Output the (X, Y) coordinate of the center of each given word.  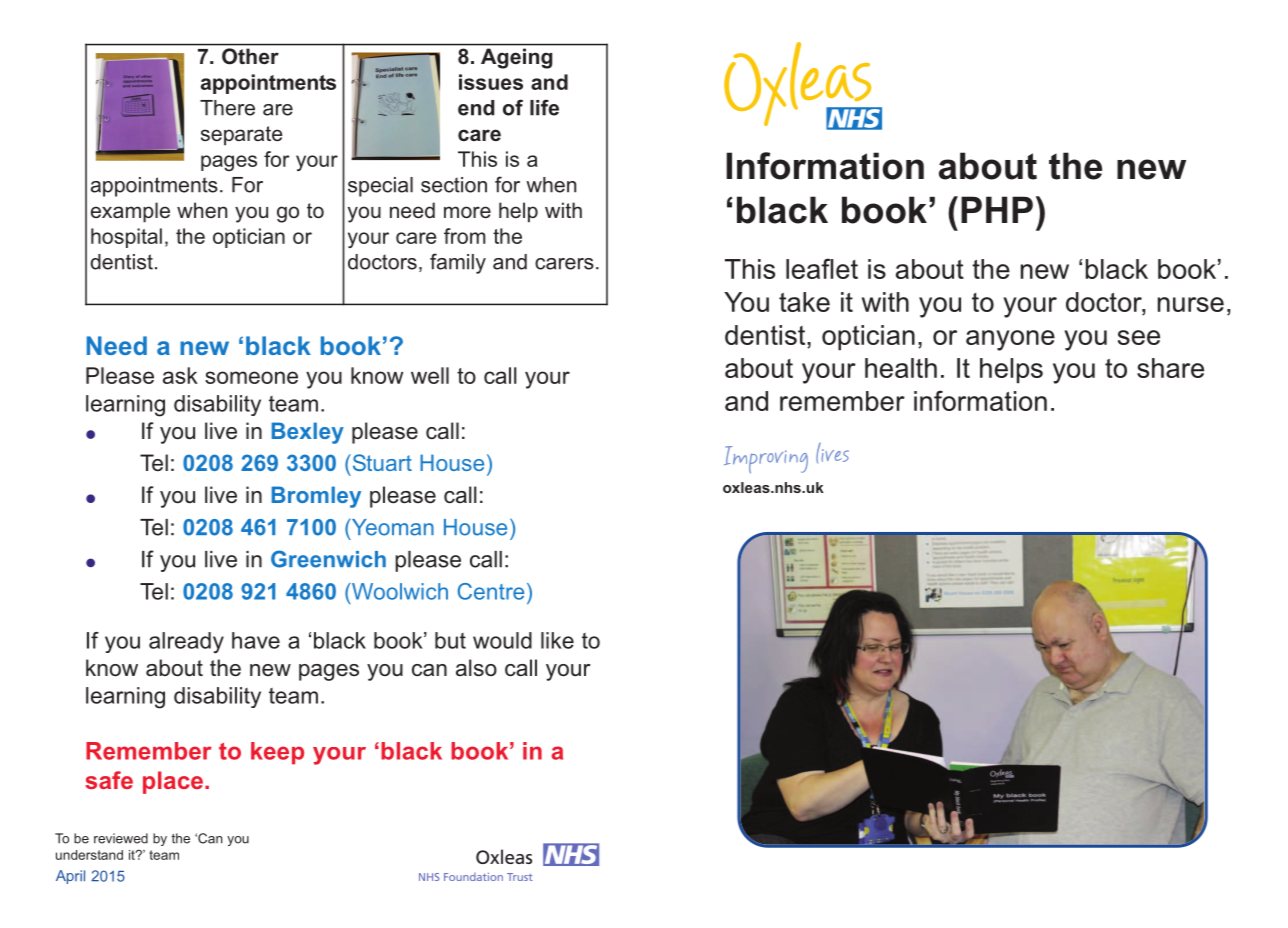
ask (180, 375)
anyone (1010, 340)
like (557, 640)
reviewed (121, 838)
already (186, 643)
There (227, 108)
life (544, 107)
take (804, 302)
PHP (997, 209)
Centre (491, 591)
